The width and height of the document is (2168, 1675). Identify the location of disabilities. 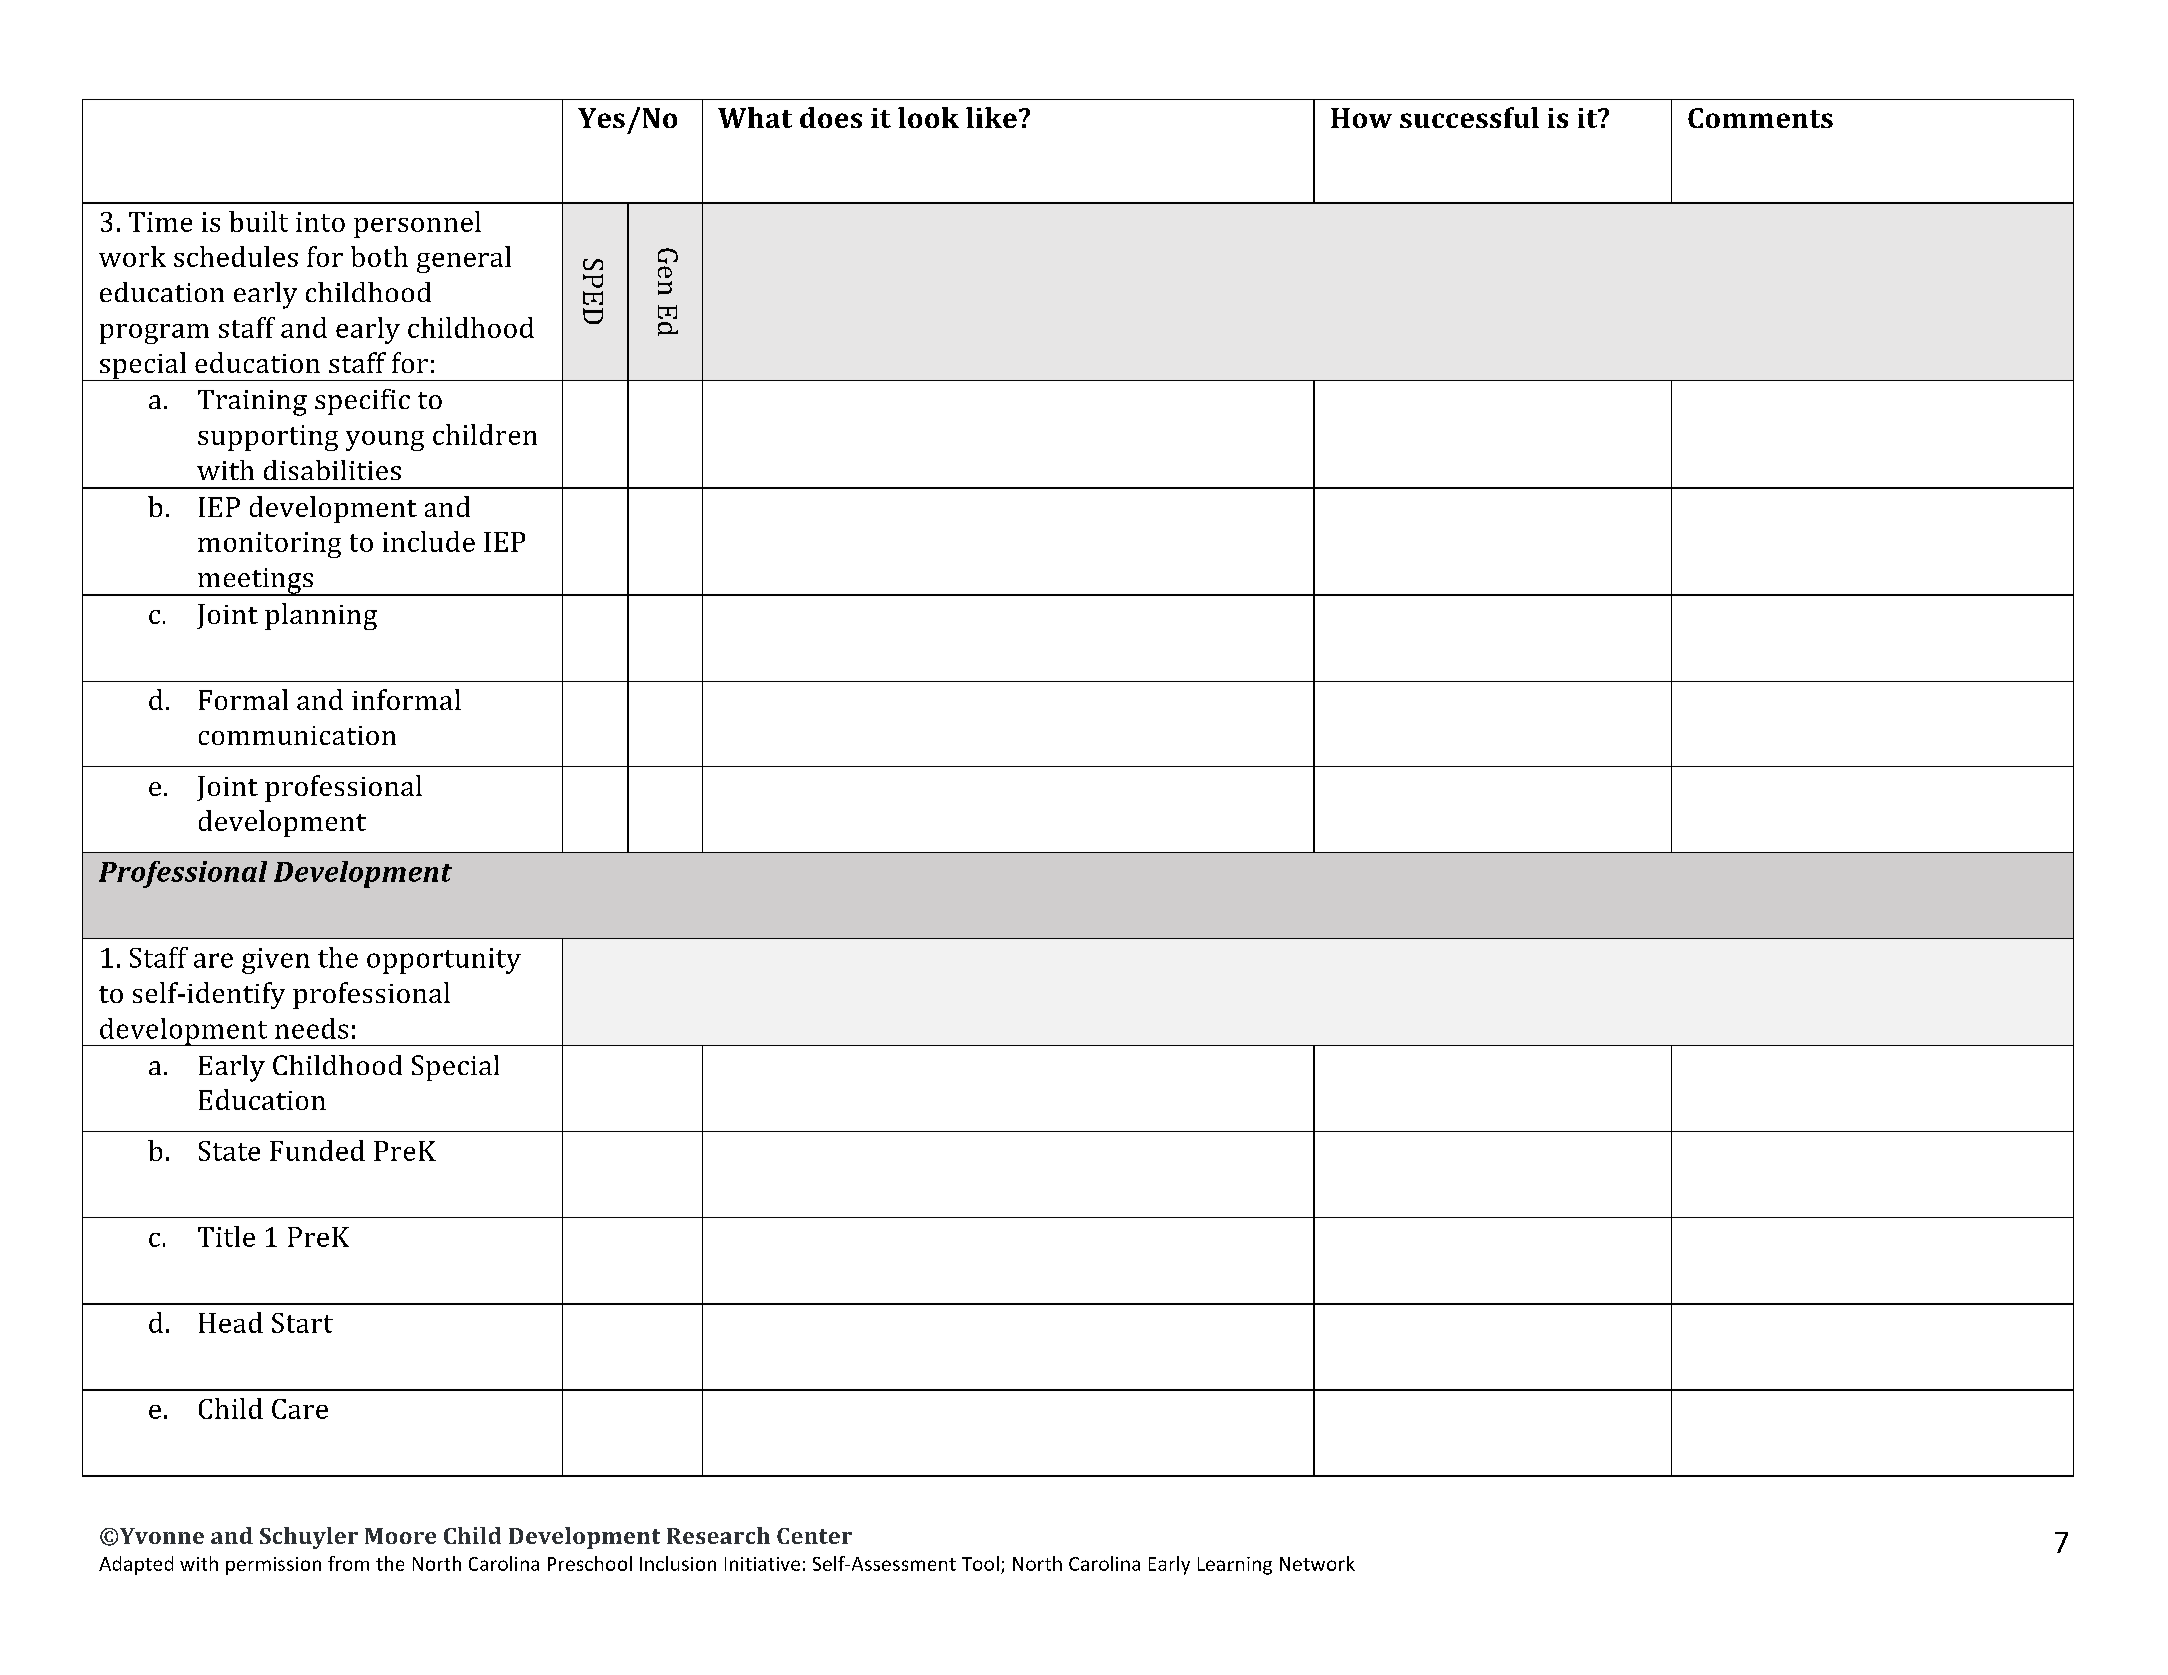
(332, 470).
